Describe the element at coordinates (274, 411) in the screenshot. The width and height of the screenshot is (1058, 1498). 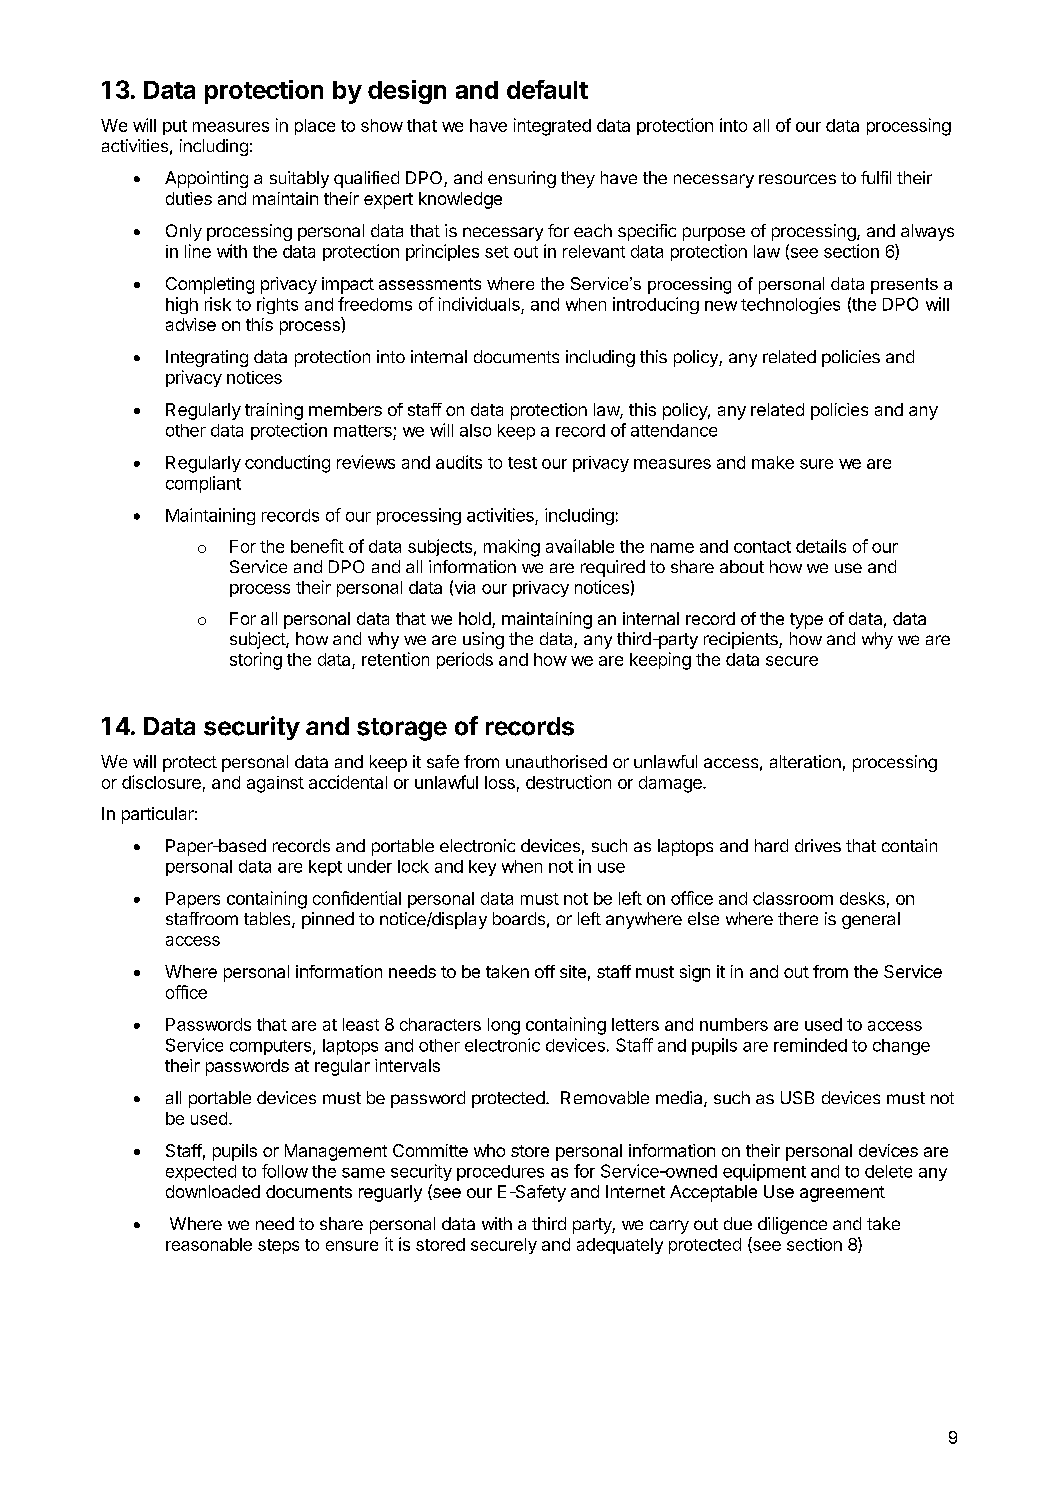
I see `training` at that location.
